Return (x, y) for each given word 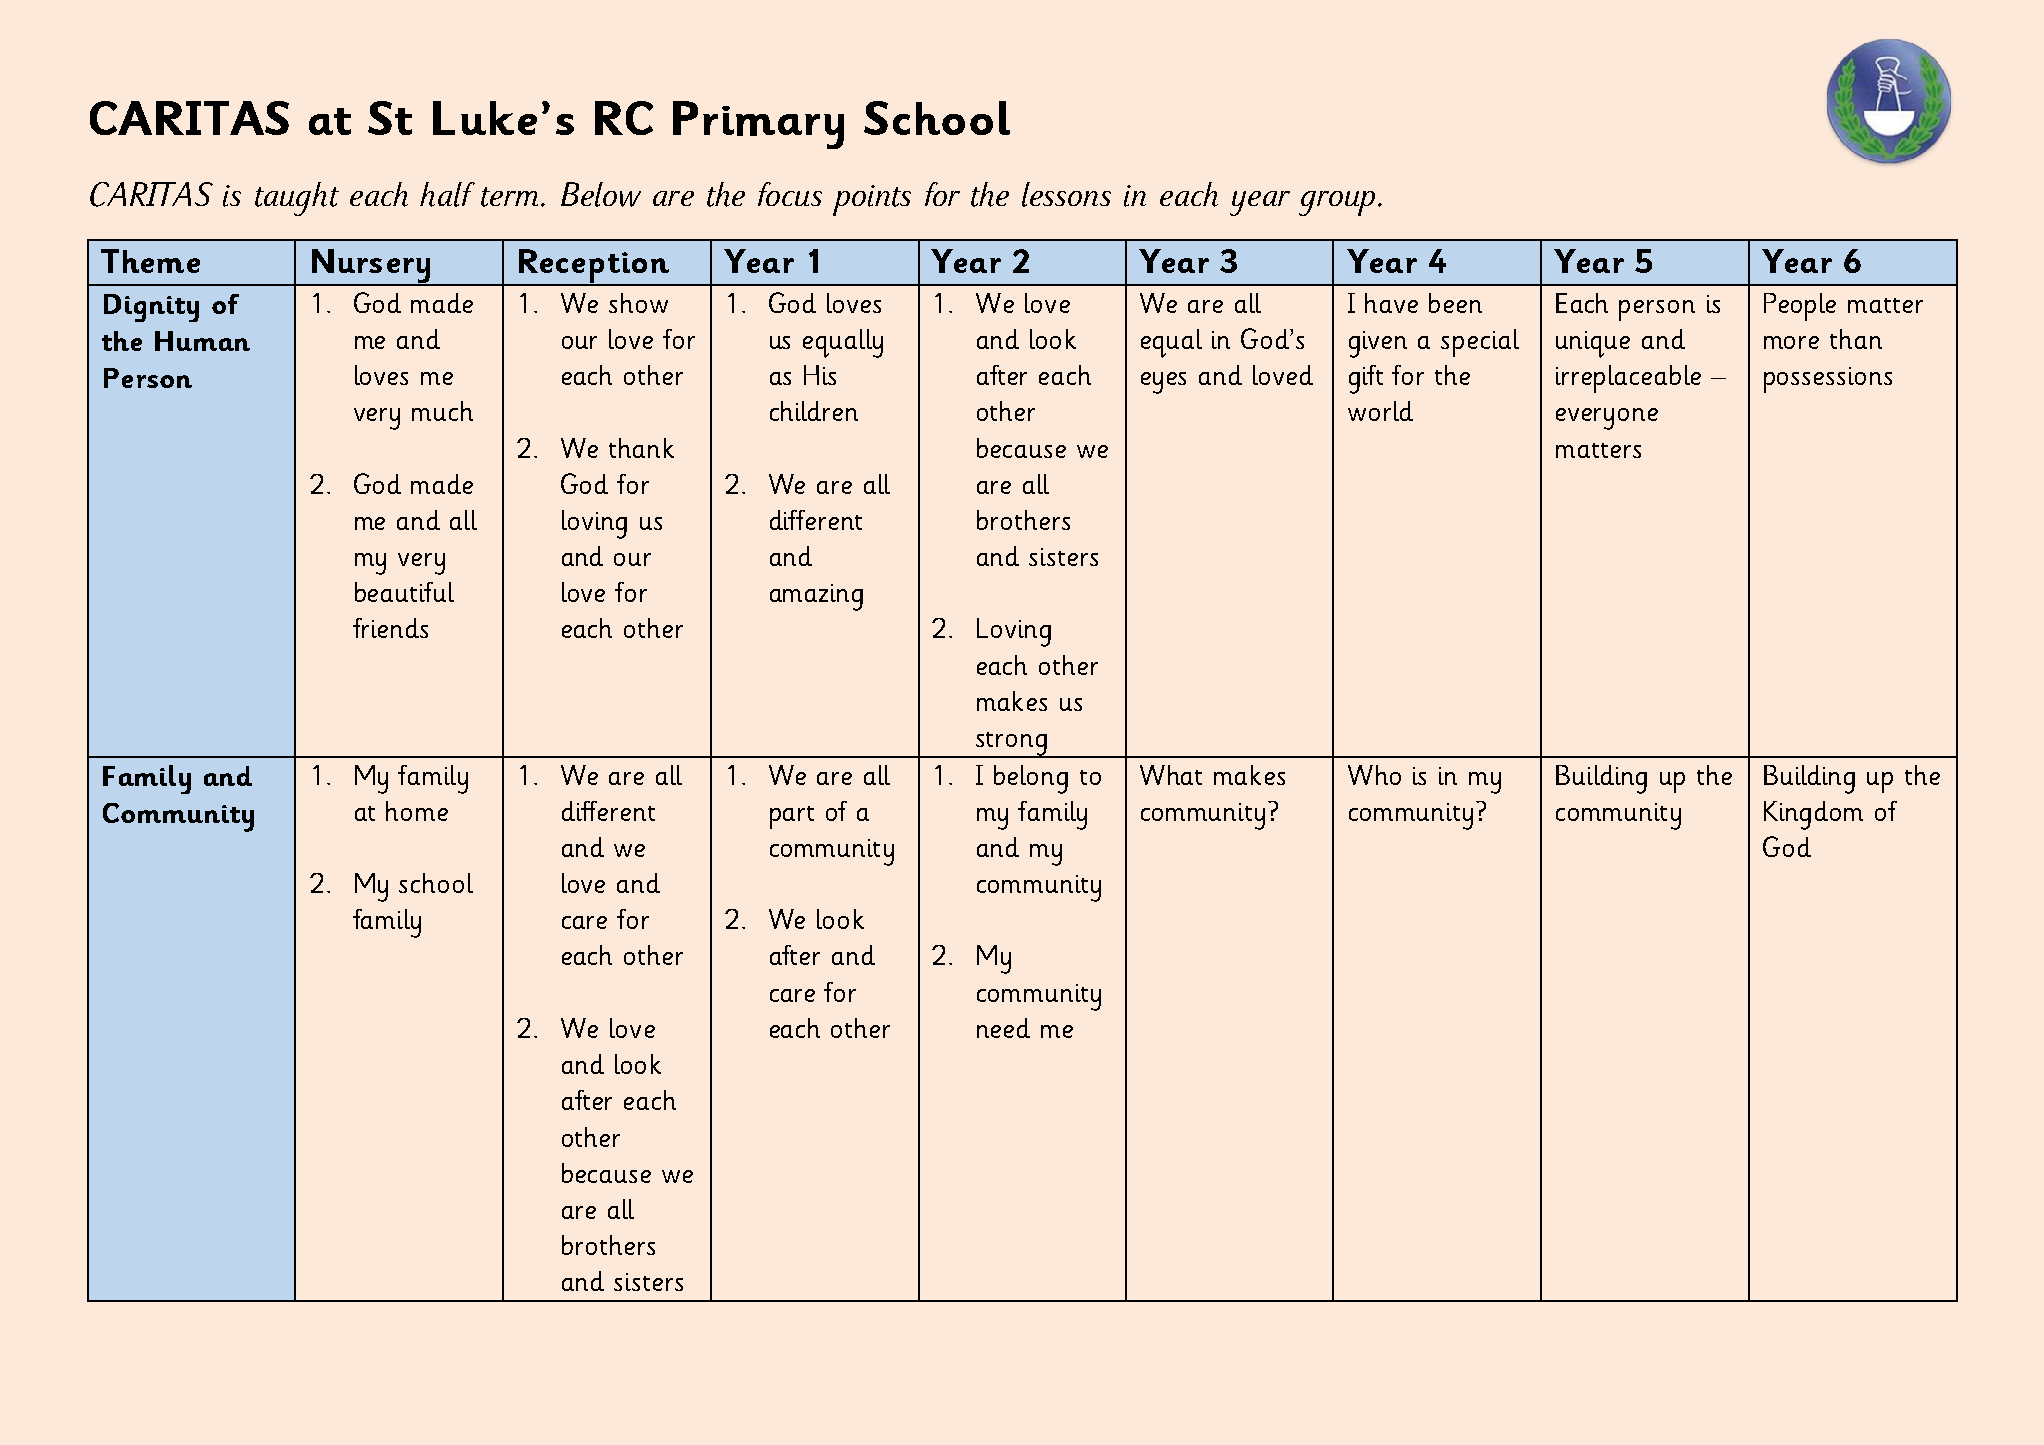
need (1003, 1028)
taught (297, 199)
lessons (1066, 194)
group (1337, 203)
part (792, 817)
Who (1374, 775)
